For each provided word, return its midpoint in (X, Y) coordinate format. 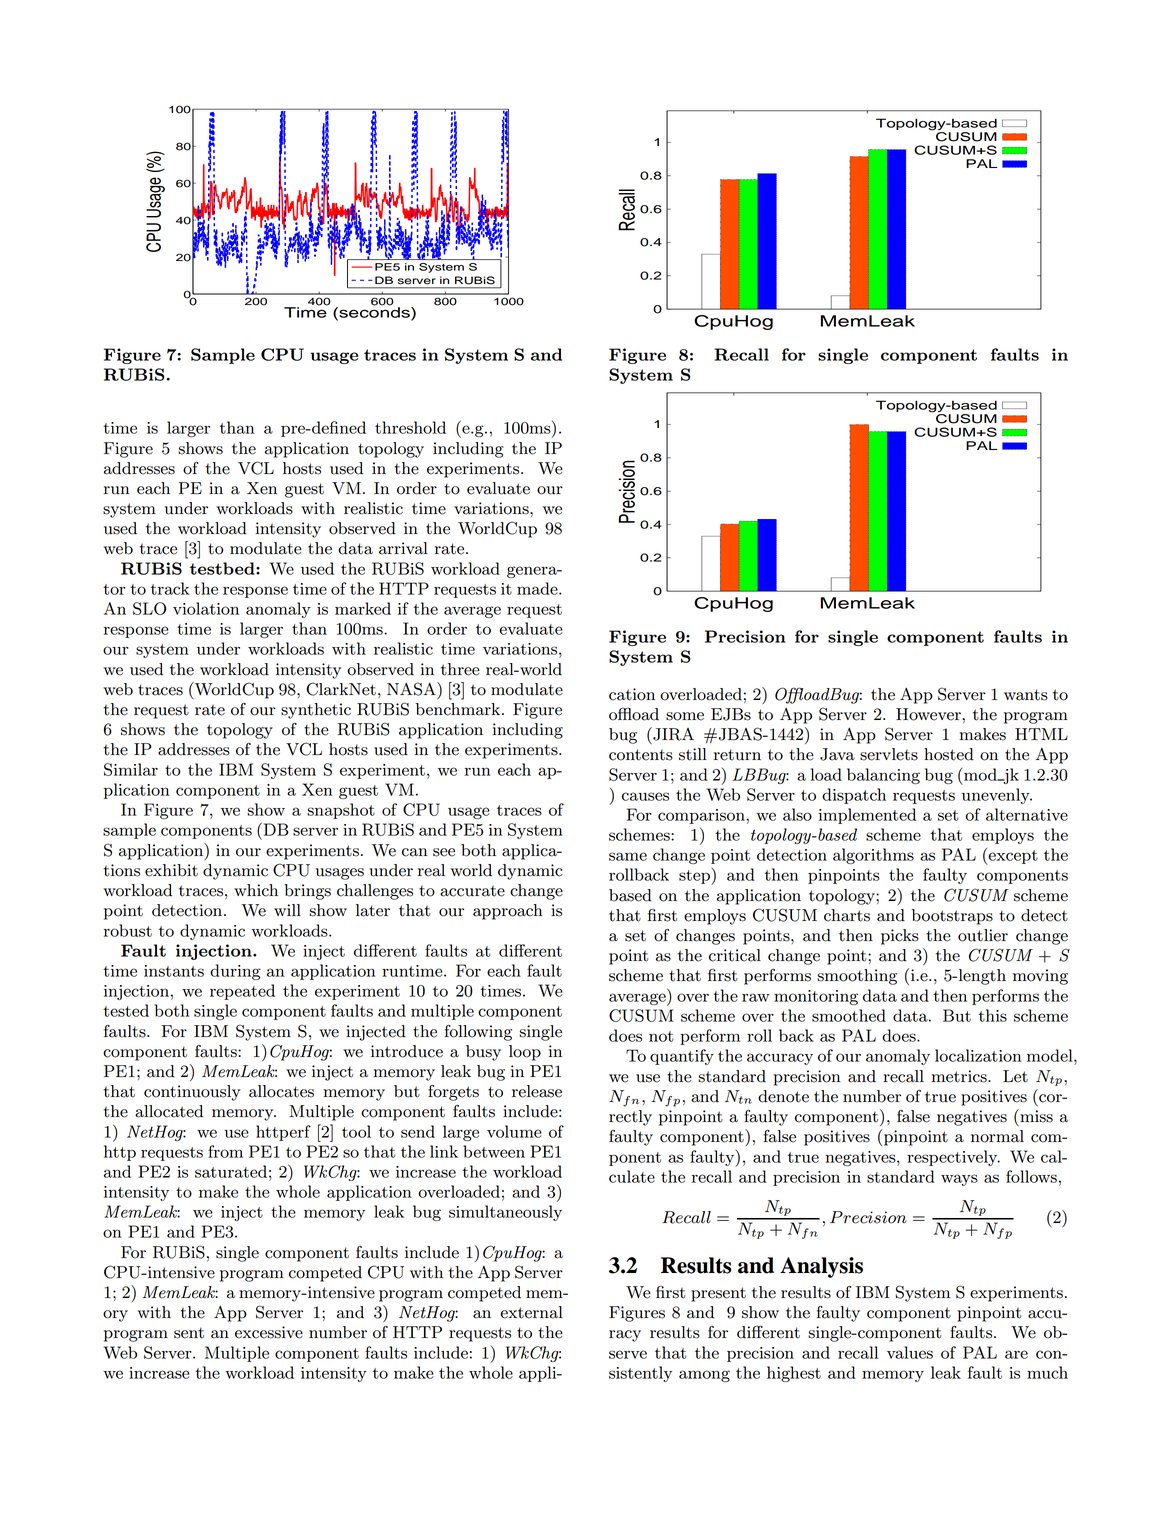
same (628, 856)
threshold (410, 427)
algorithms (873, 856)
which (256, 890)
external (531, 1312)
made (538, 588)
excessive (269, 1332)
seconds (374, 312)
